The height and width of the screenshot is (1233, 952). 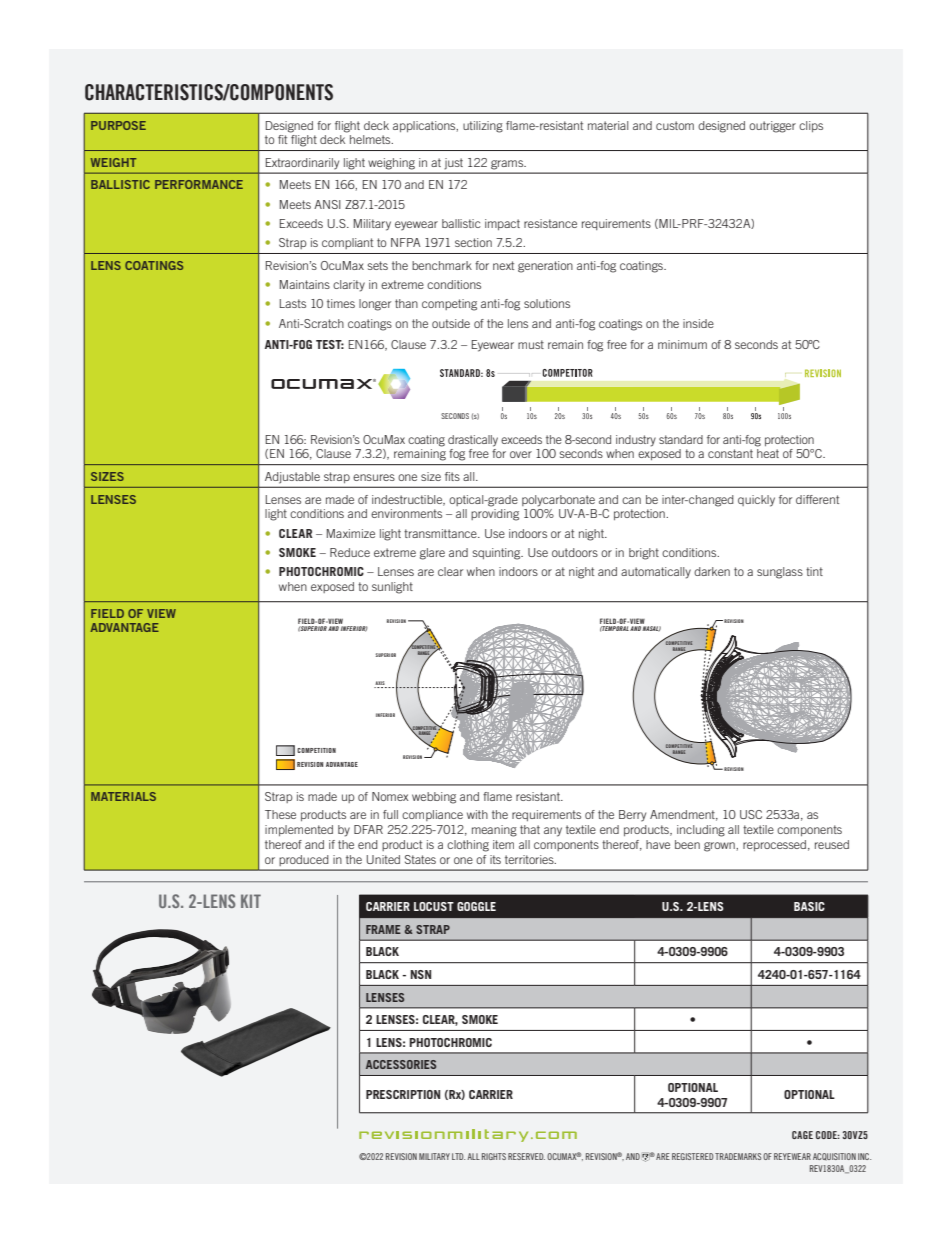 I want to click on Reduce, so click(x=350, y=552).
